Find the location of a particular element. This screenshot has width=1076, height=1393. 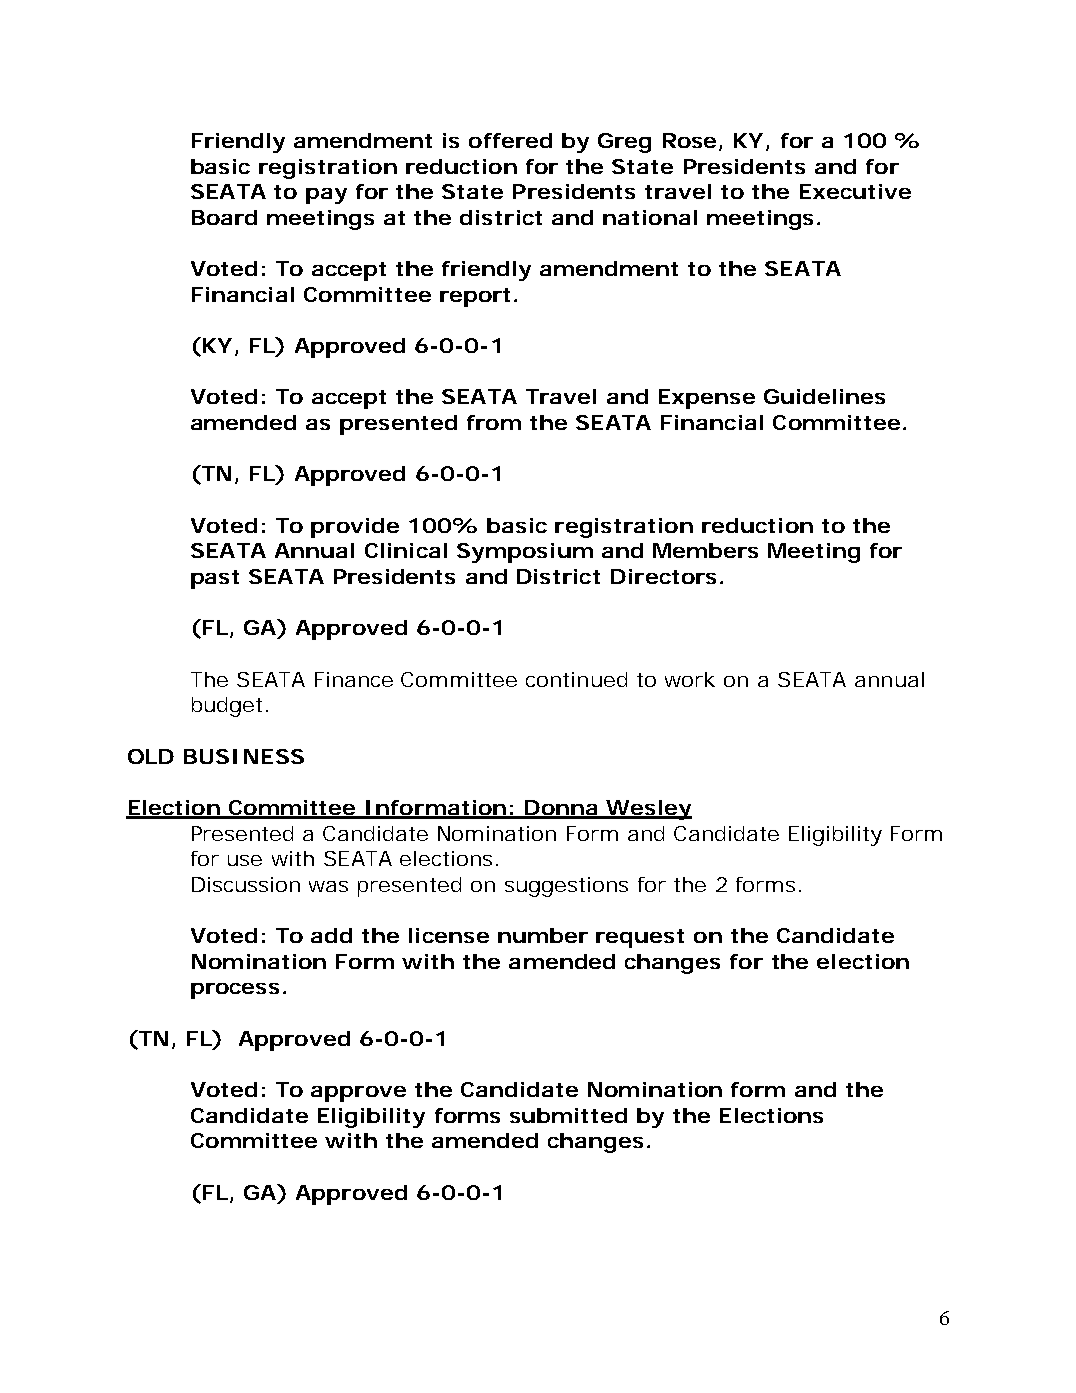

Discussion is located at coordinates (246, 884).
